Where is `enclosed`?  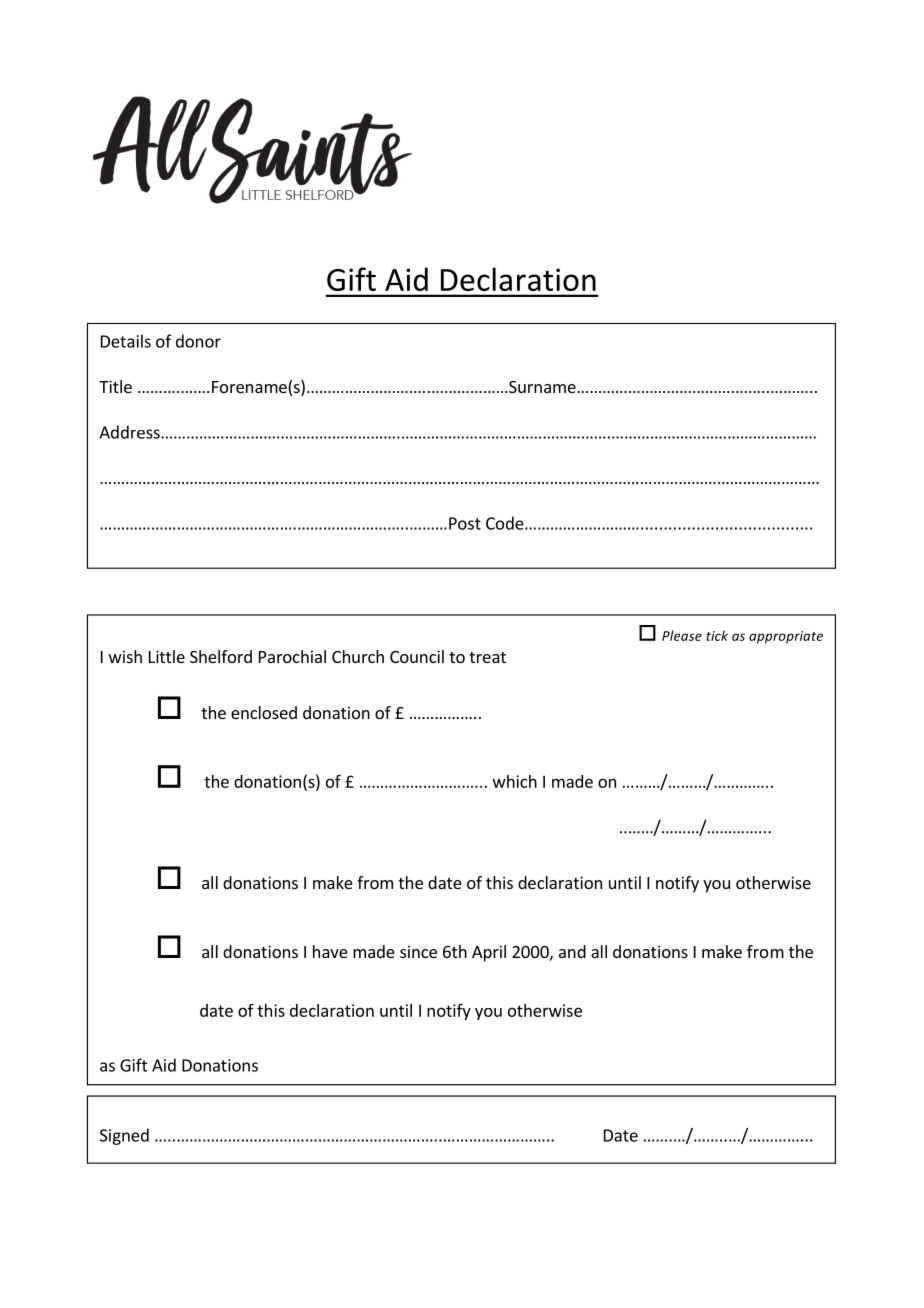
enclosed is located at coordinates (264, 712).
